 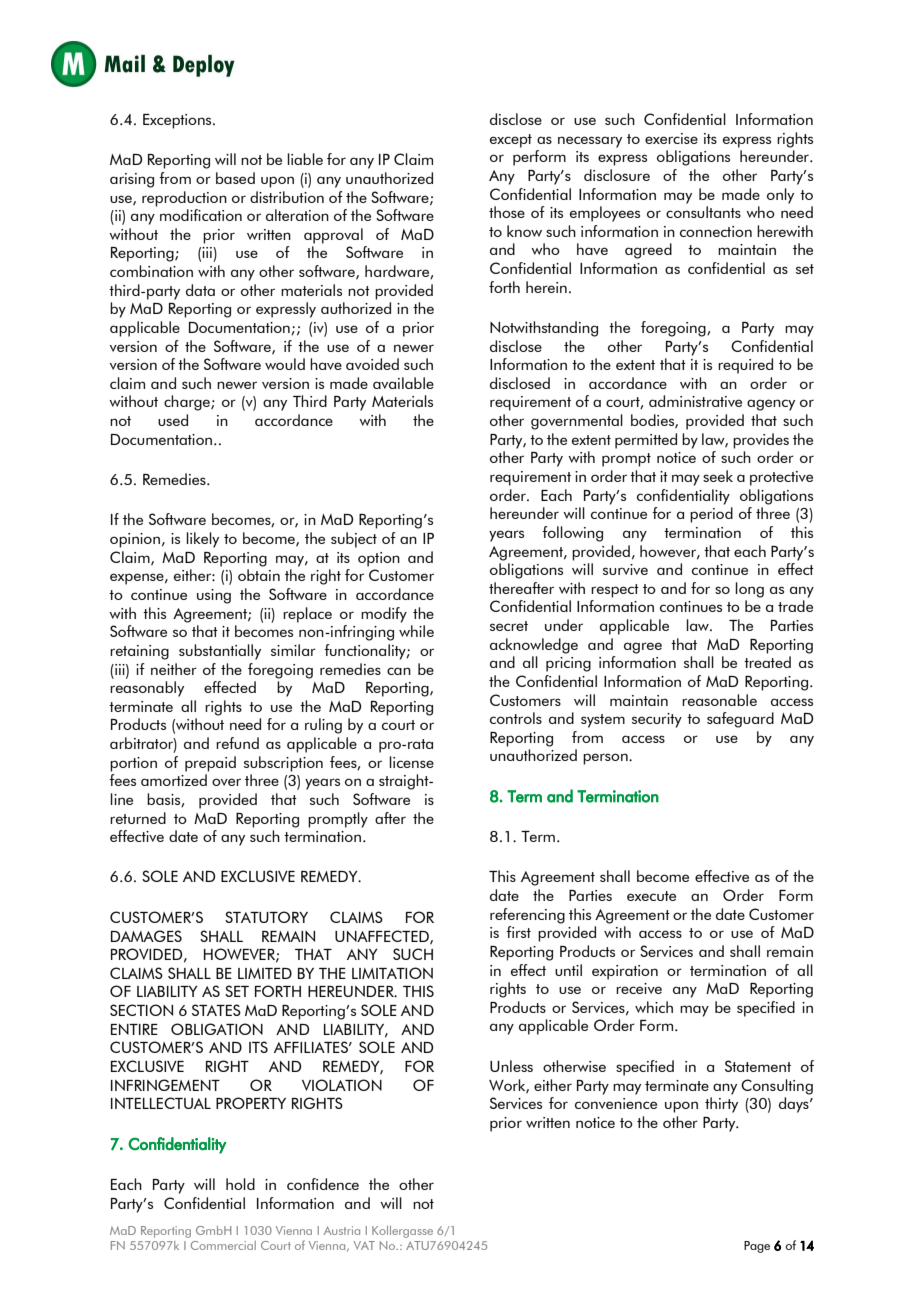 I want to click on LIMITED, so click(x=265, y=973).
